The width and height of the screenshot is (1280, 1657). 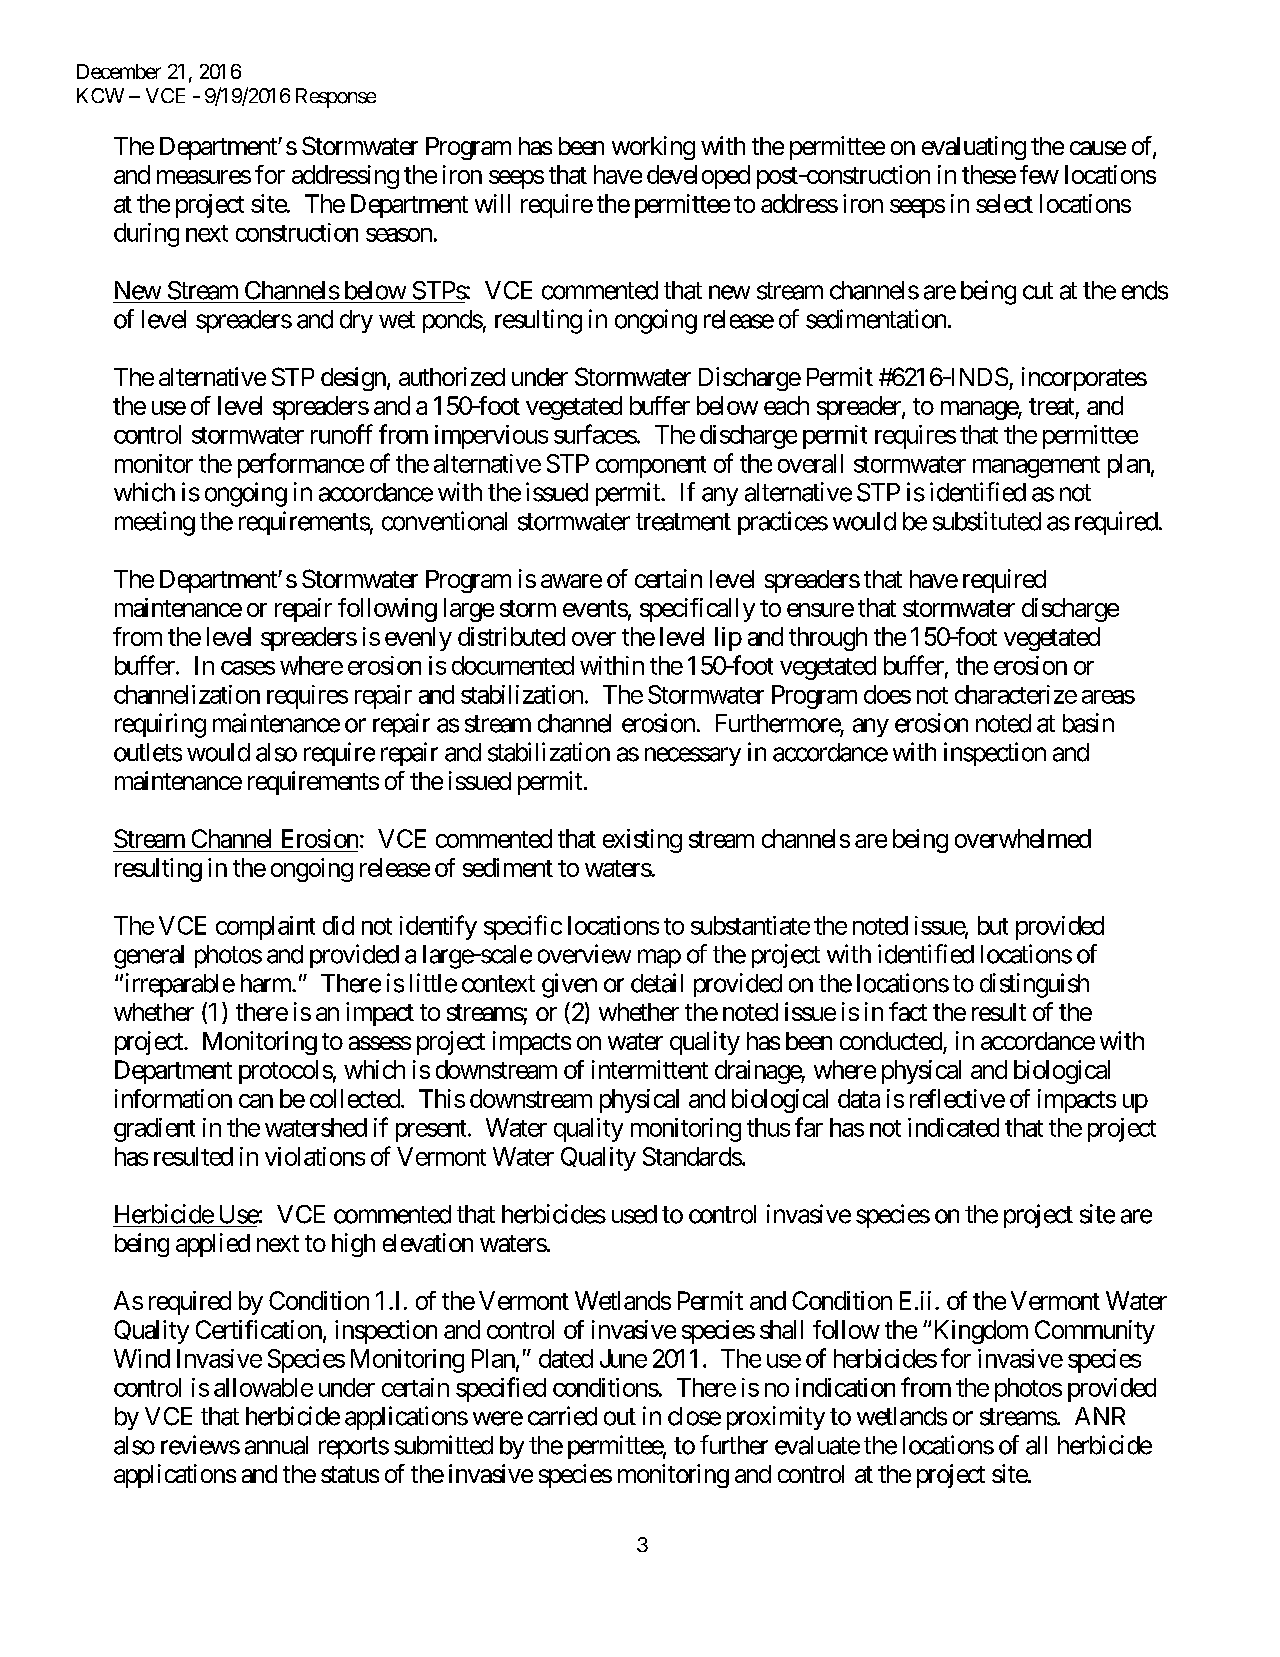 I want to click on complaint, so click(x=265, y=928).
